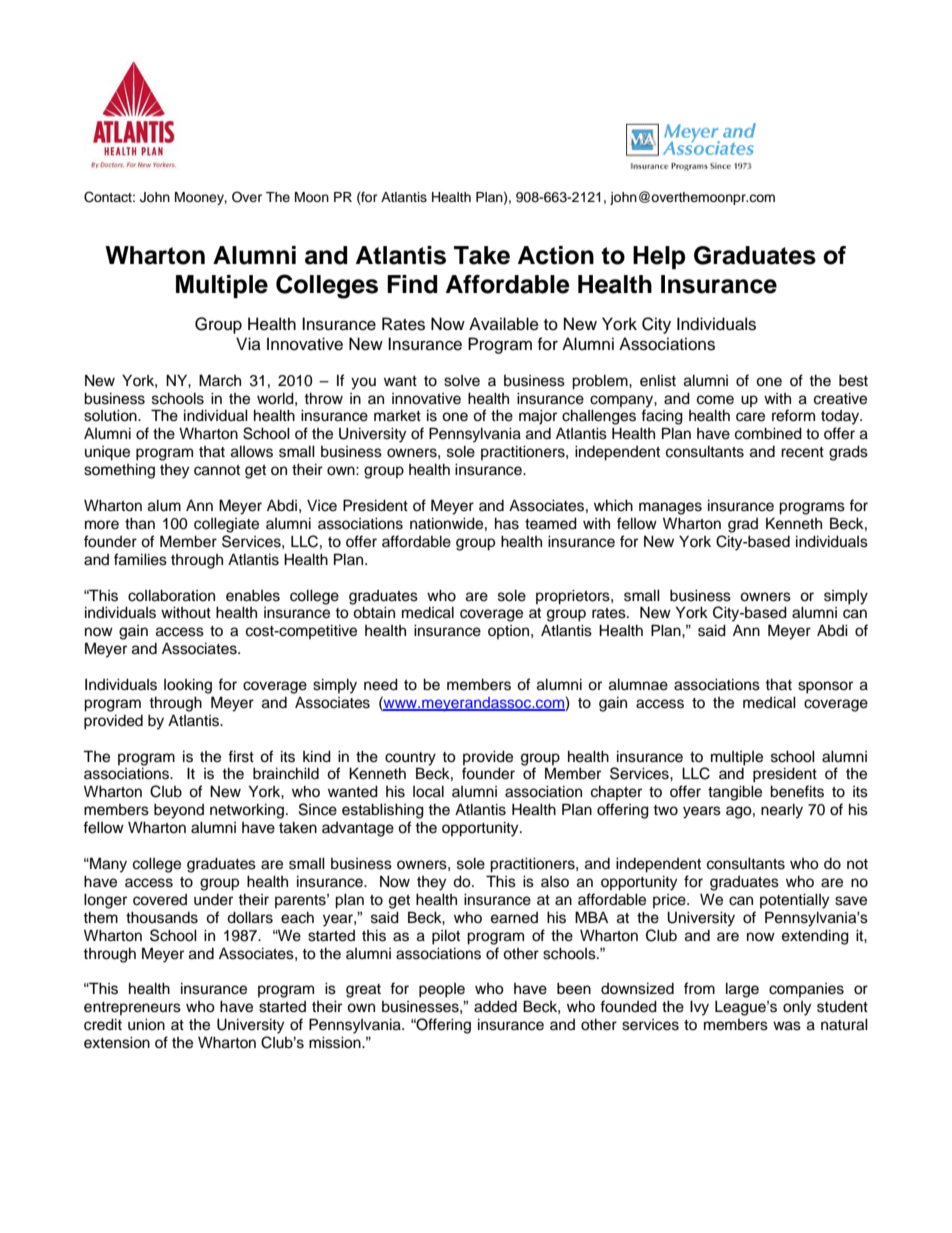 The image size is (952, 1233). I want to click on first, so click(241, 756).
